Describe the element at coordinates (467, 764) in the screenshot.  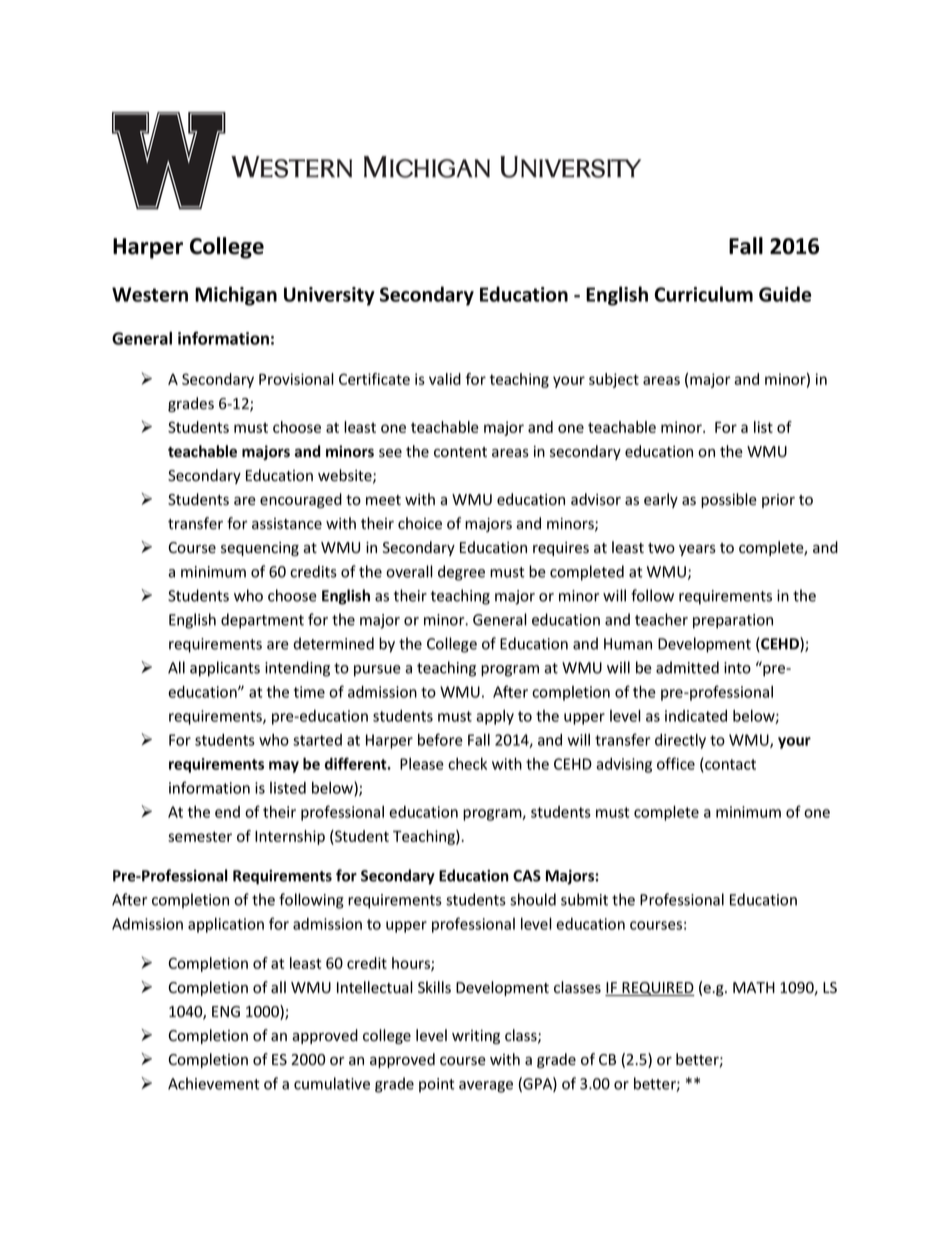
I see `check` at that location.
